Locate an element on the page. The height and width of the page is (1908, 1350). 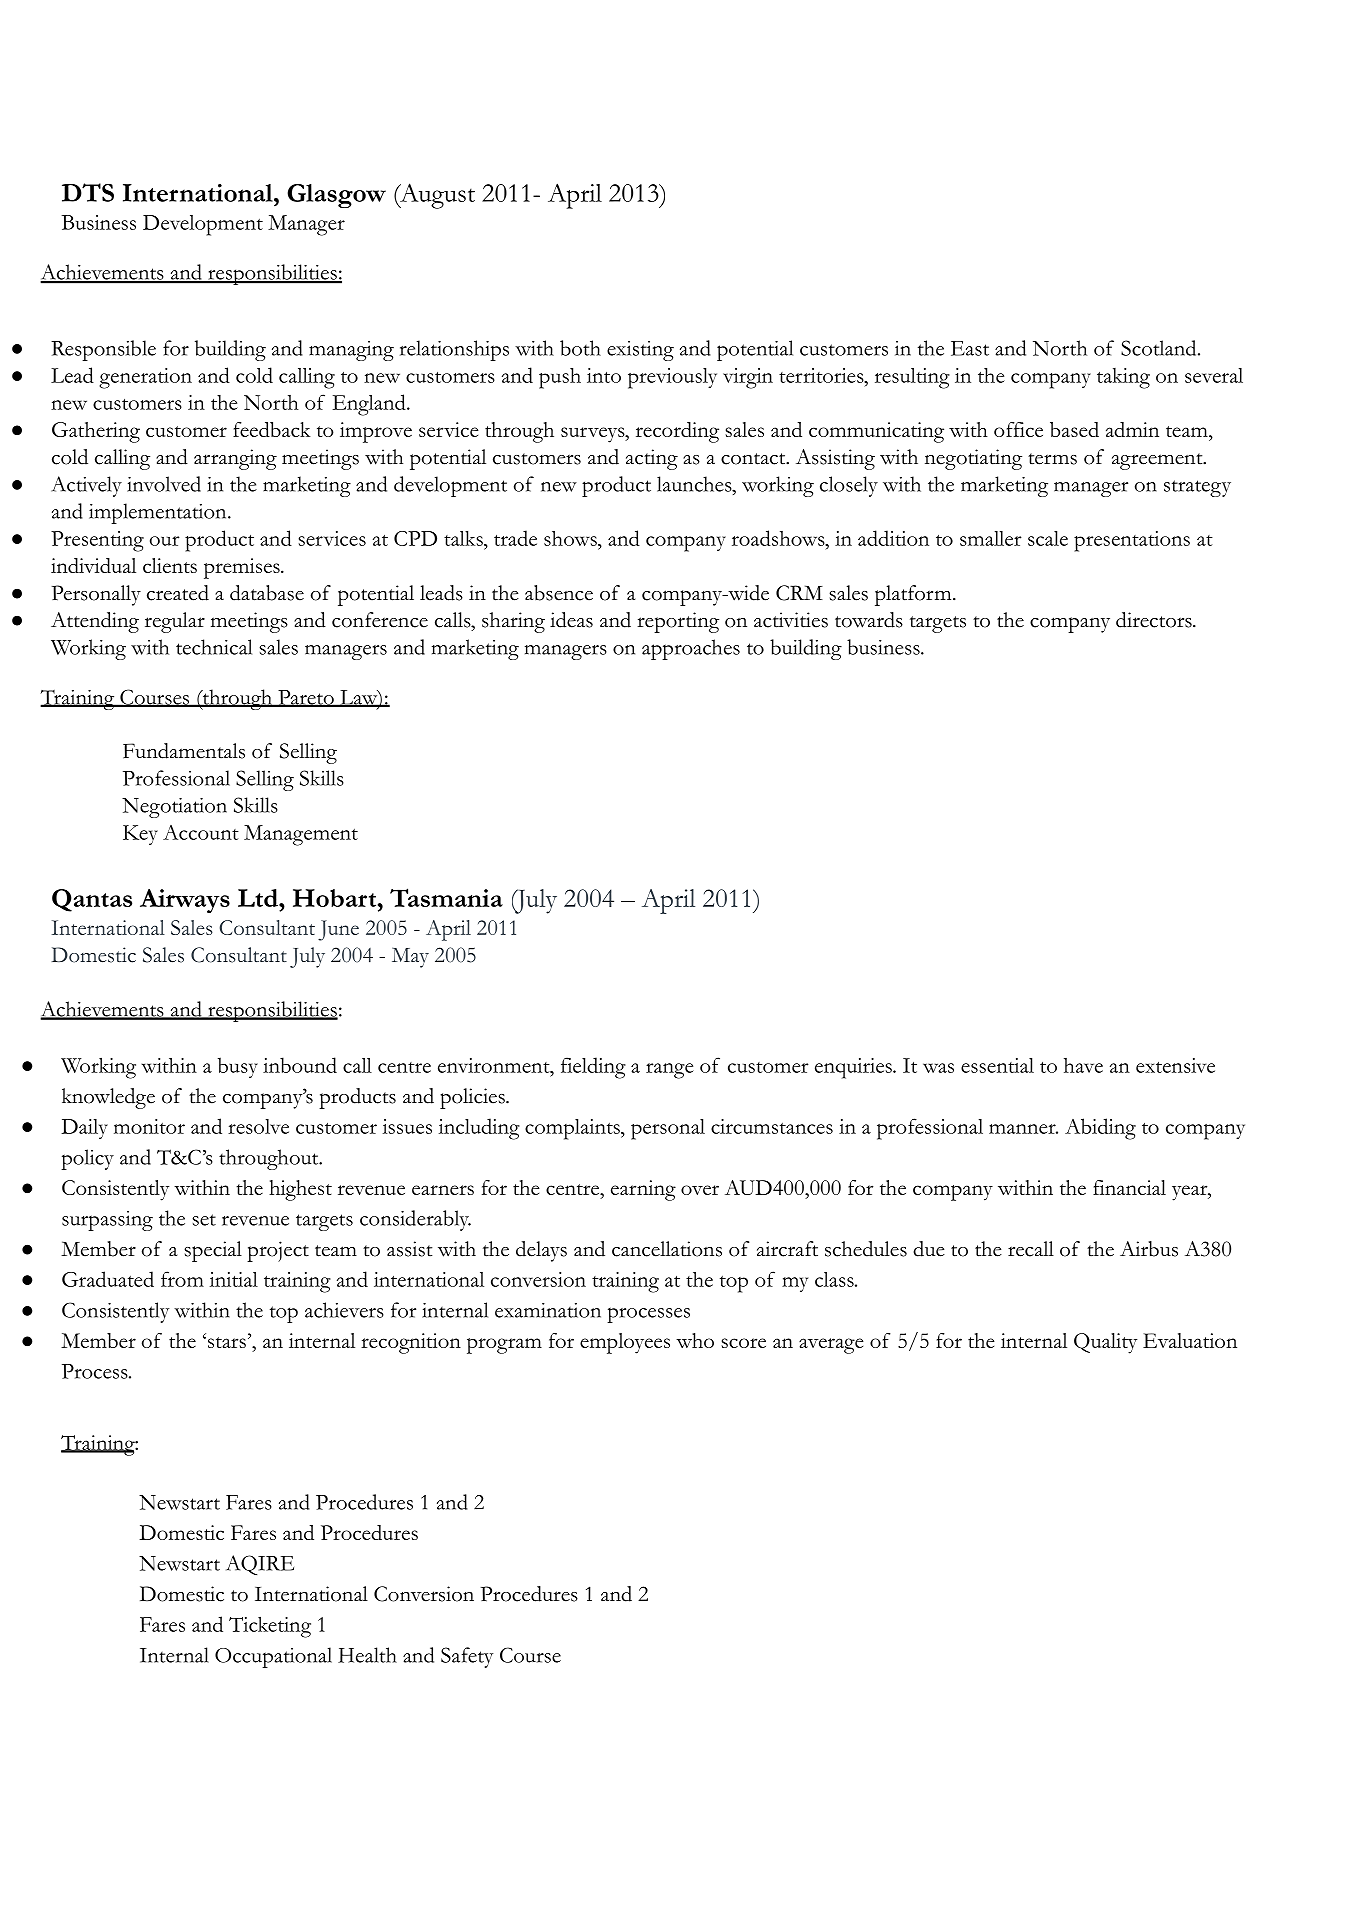
stars is located at coordinates (227, 1342).
